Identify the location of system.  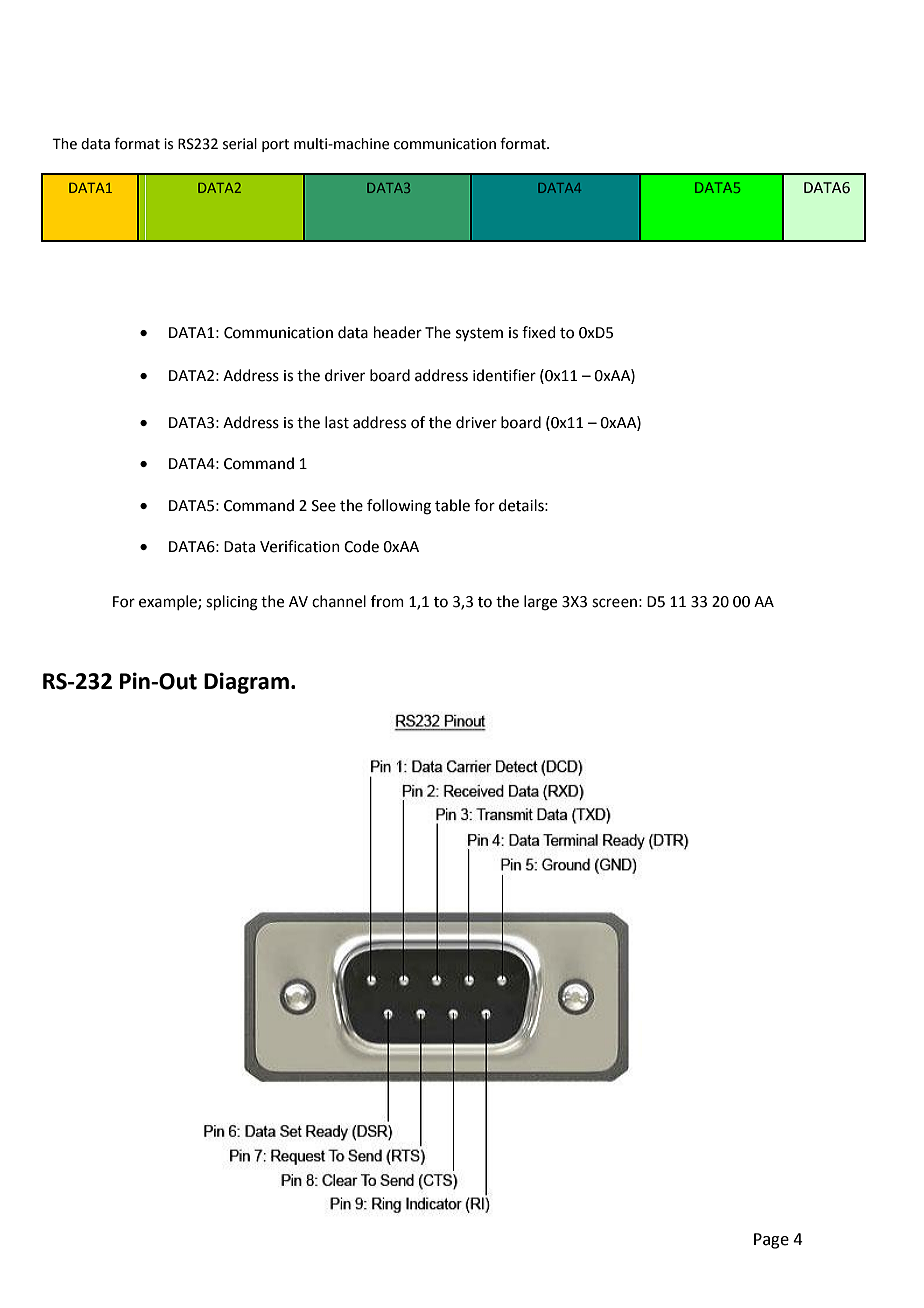
(479, 335).
